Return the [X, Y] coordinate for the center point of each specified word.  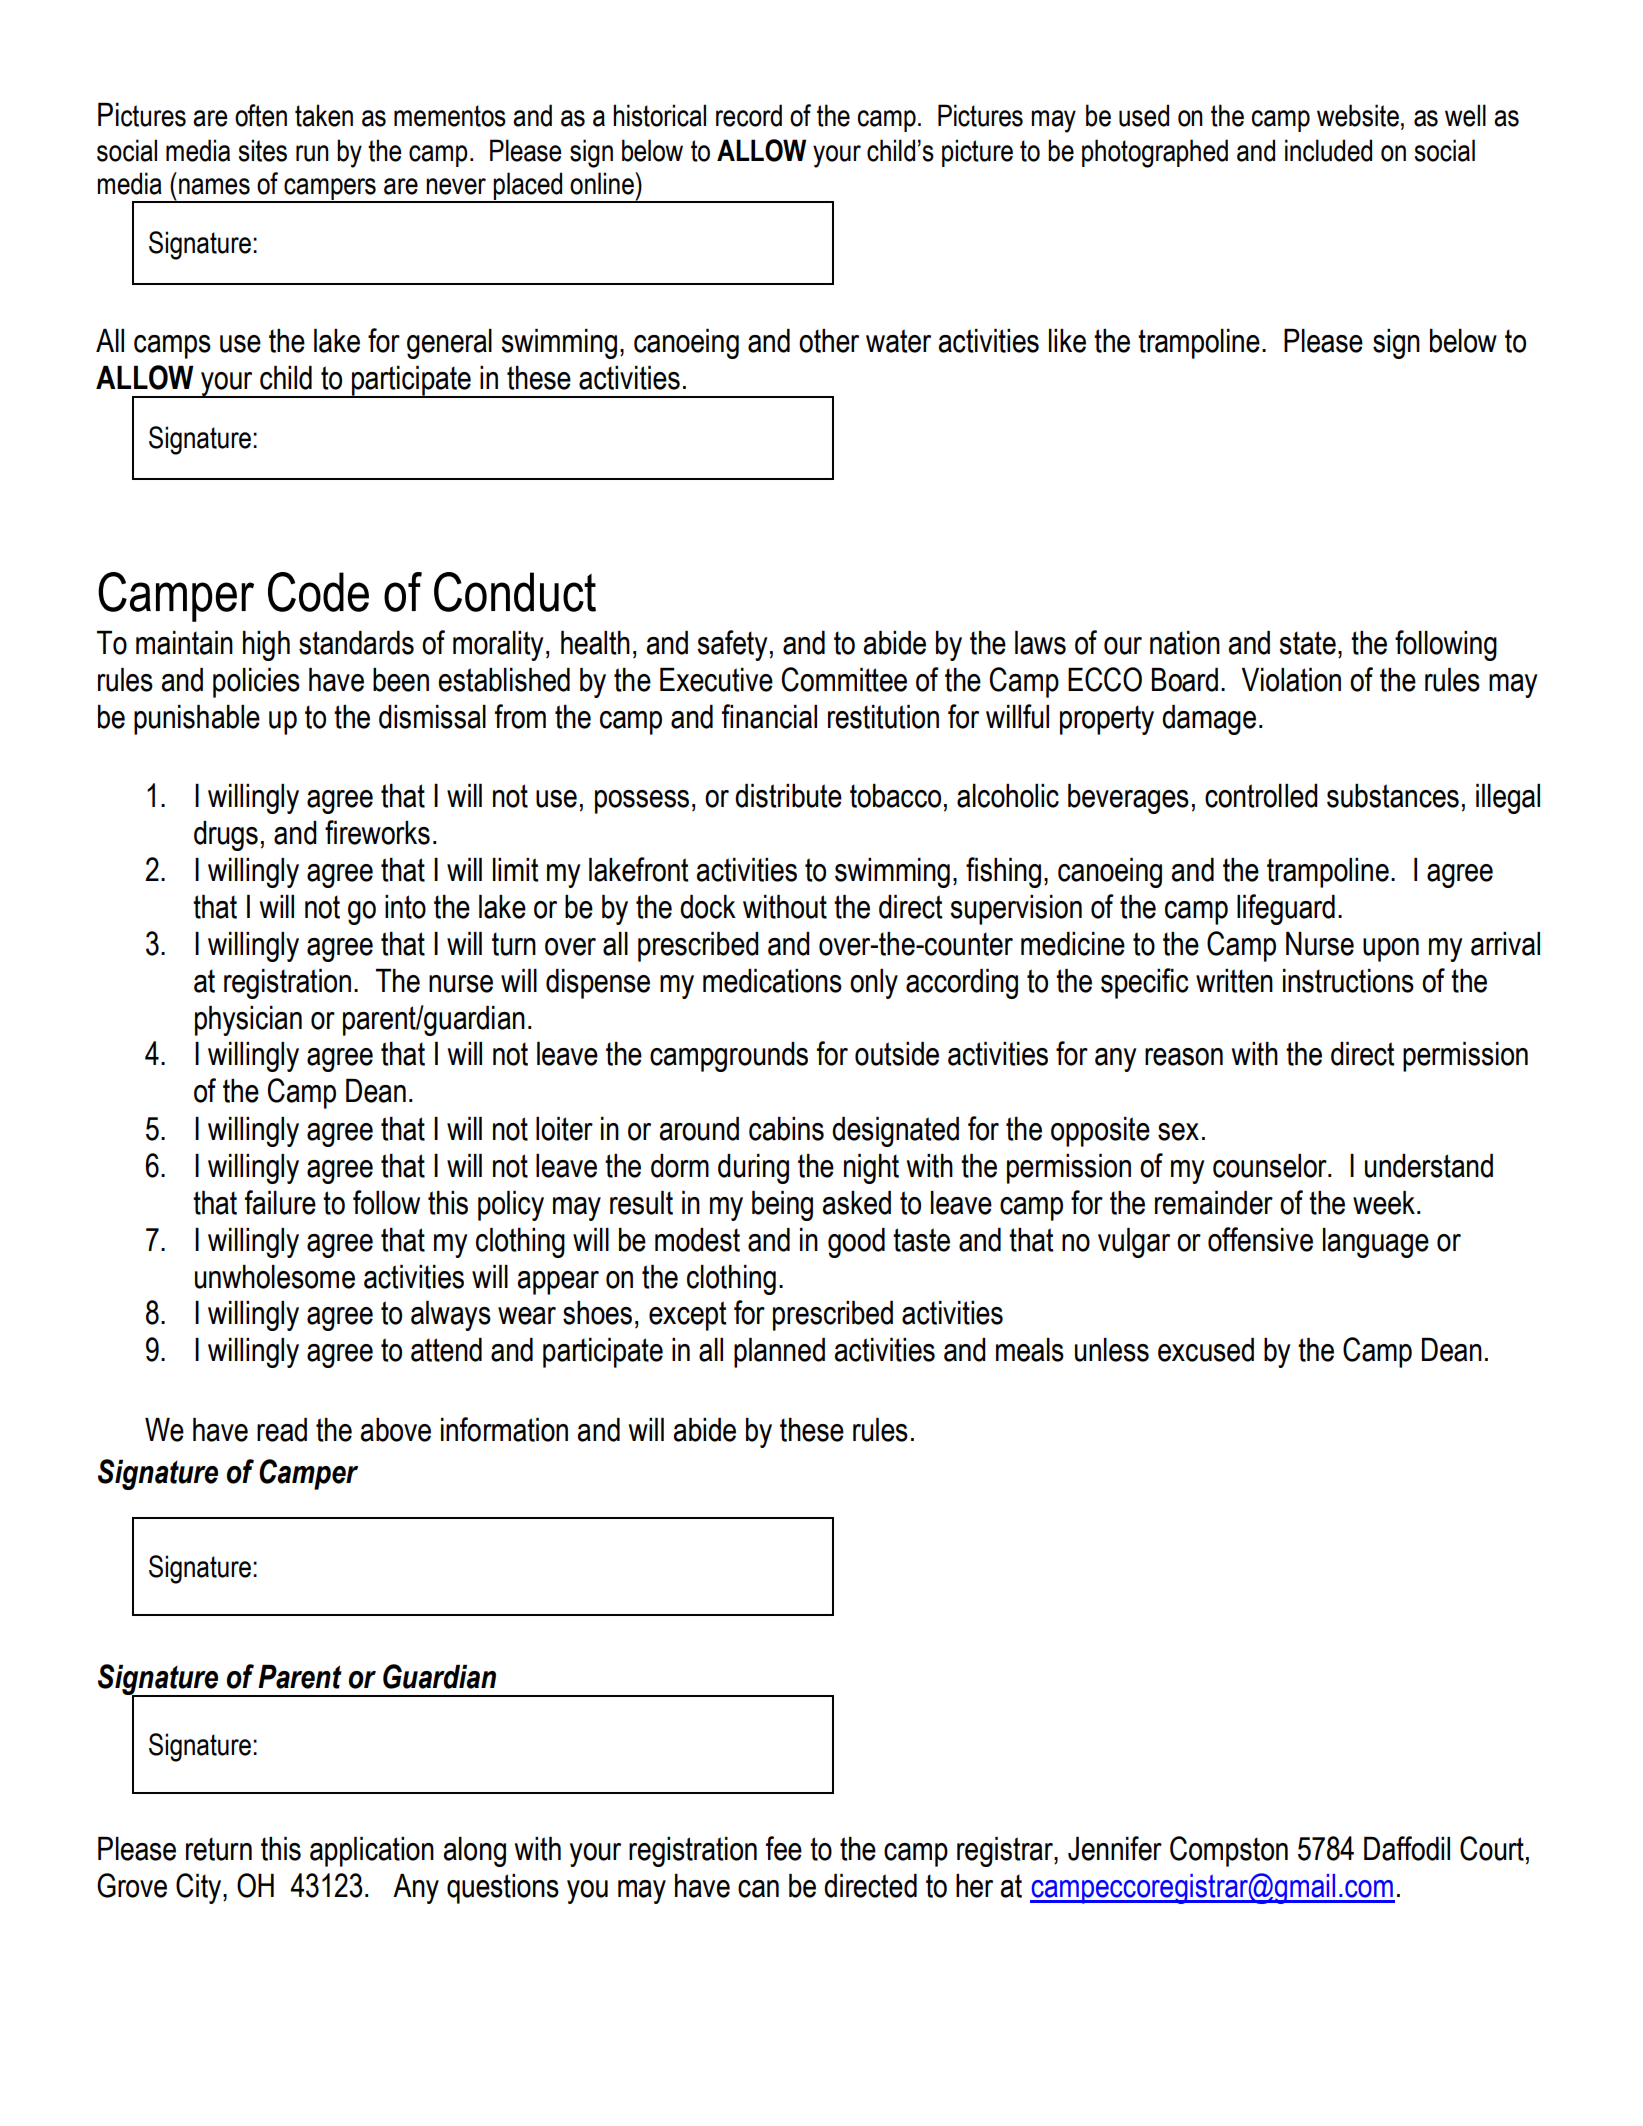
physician [248, 1021]
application [372, 1852]
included [1328, 150]
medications [772, 981]
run [312, 153]
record [749, 115]
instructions [1348, 981]
